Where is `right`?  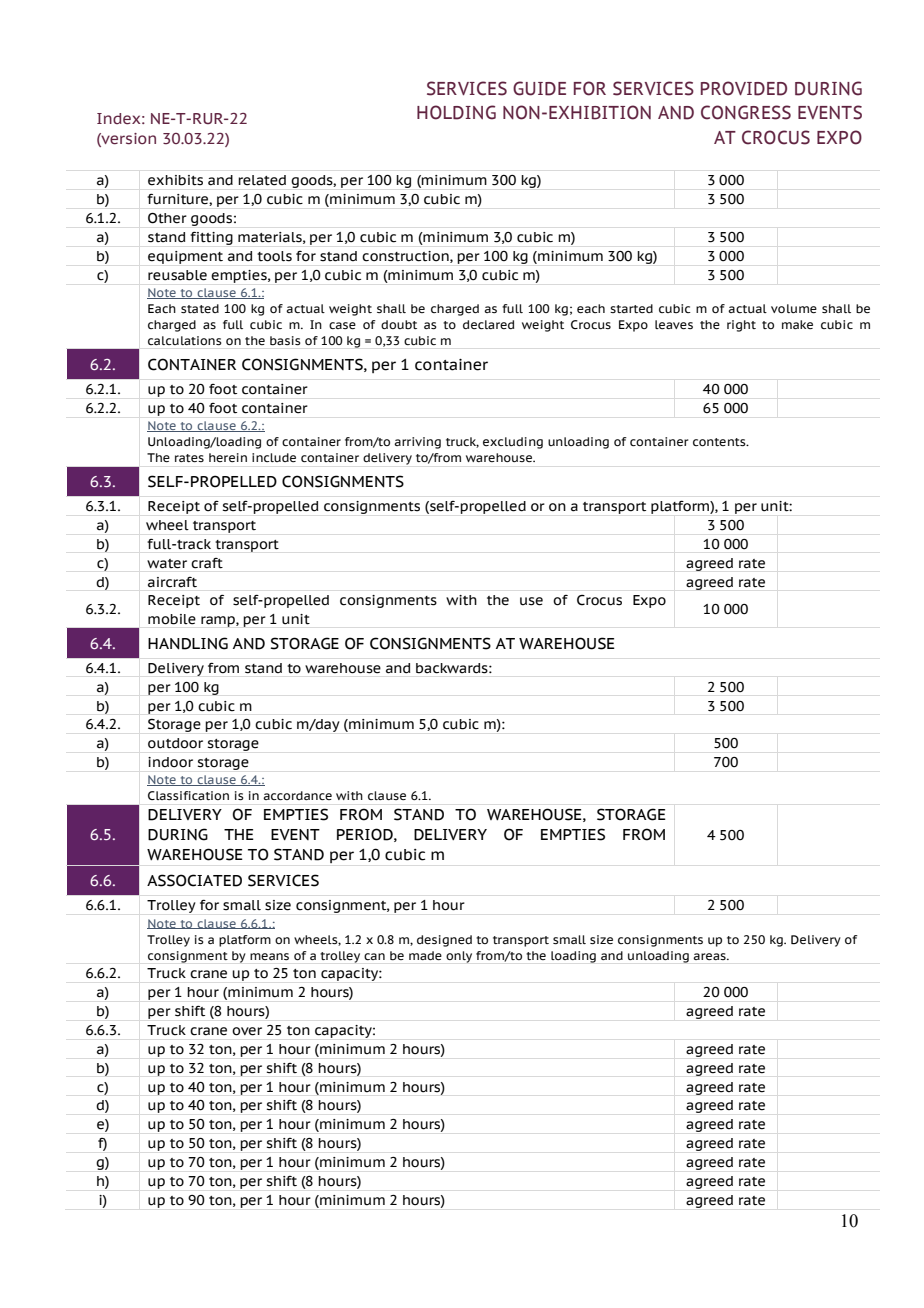
right is located at coordinates (741, 326).
